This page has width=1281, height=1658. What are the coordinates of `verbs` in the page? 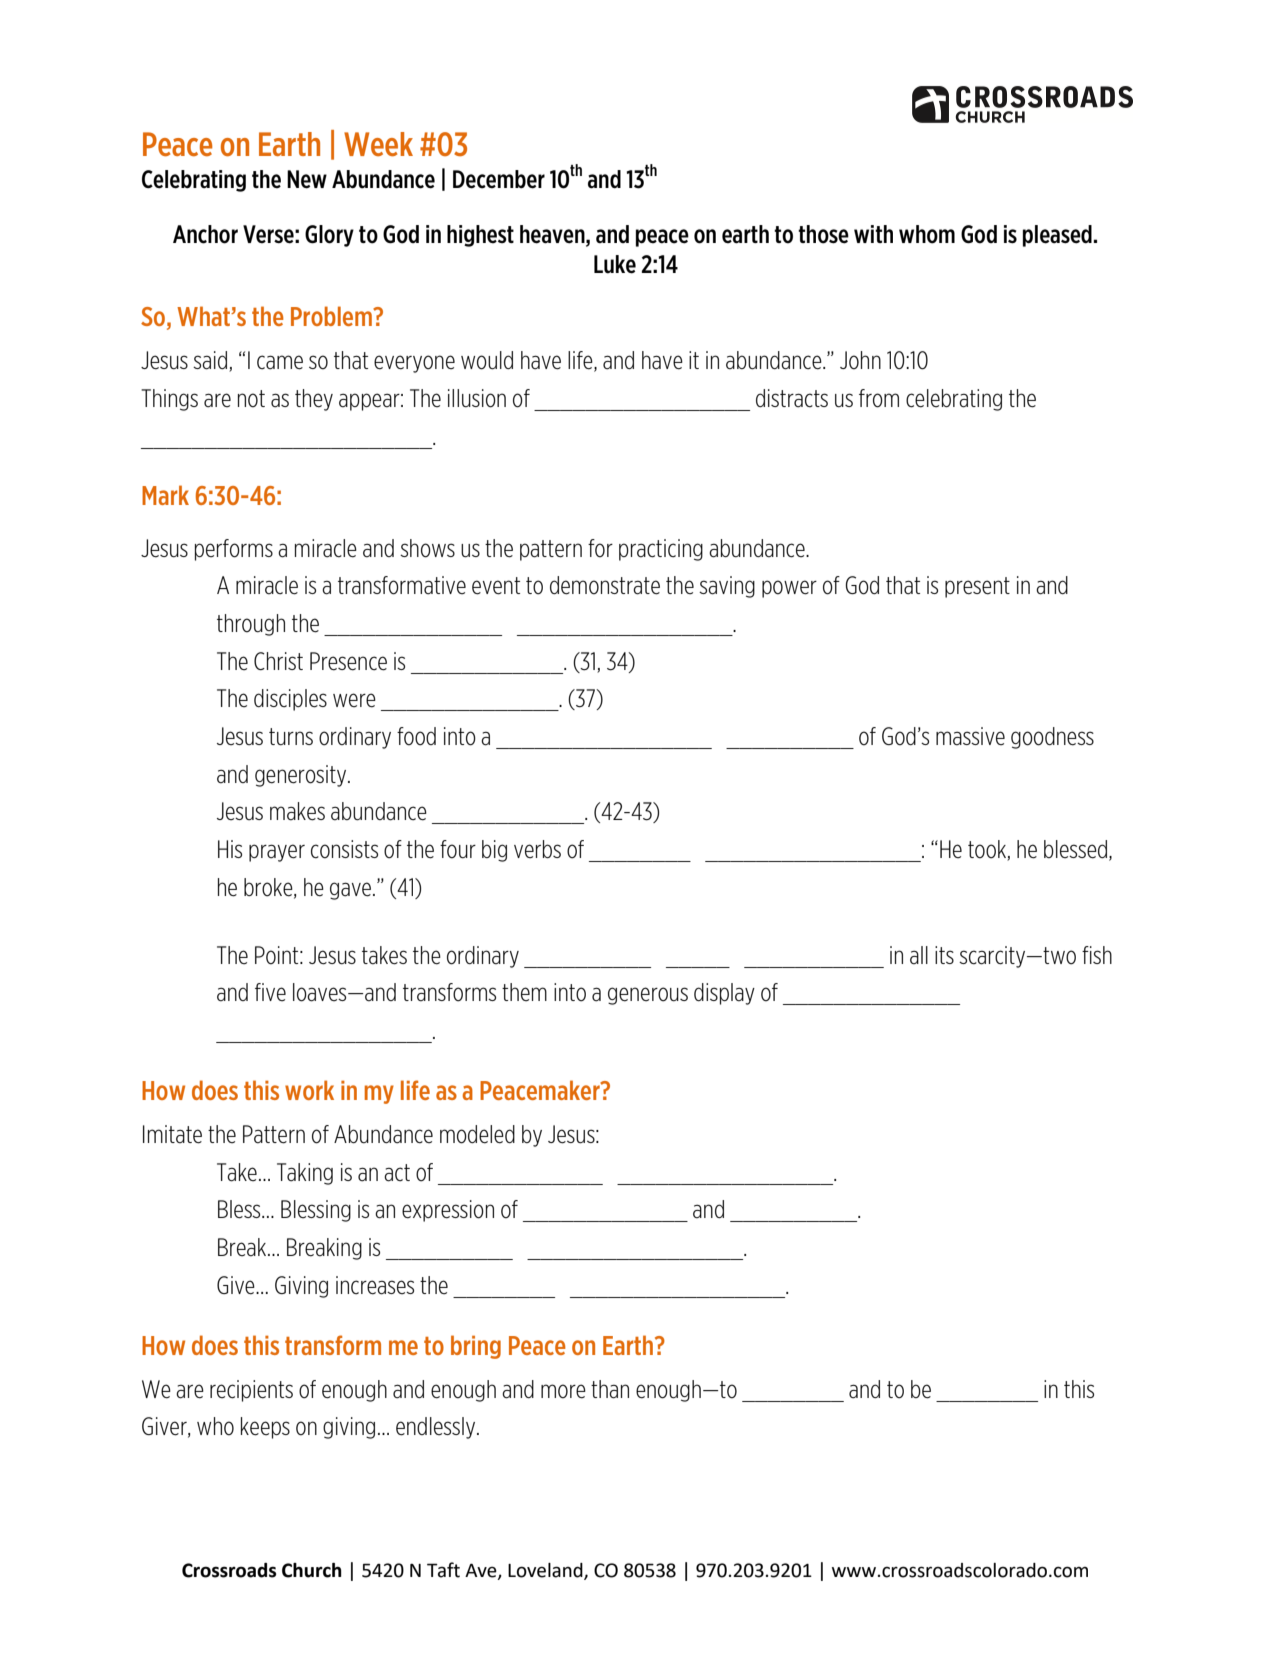 It's located at (537, 849).
